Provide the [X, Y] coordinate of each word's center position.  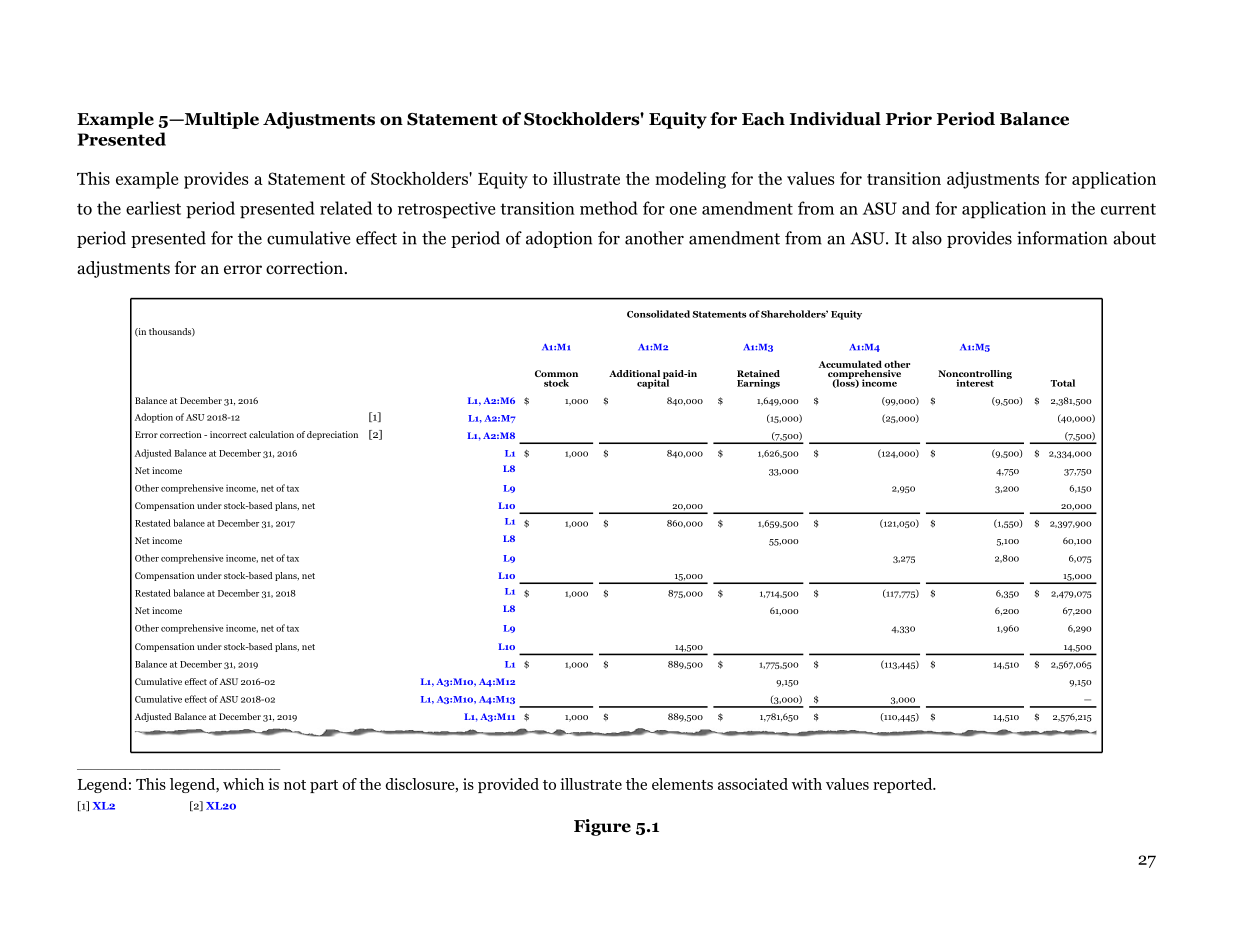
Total [1063, 383]
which [243, 784]
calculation [271, 434]
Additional [634, 375]
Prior [909, 119]
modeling [690, 180]
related [346, 208]
